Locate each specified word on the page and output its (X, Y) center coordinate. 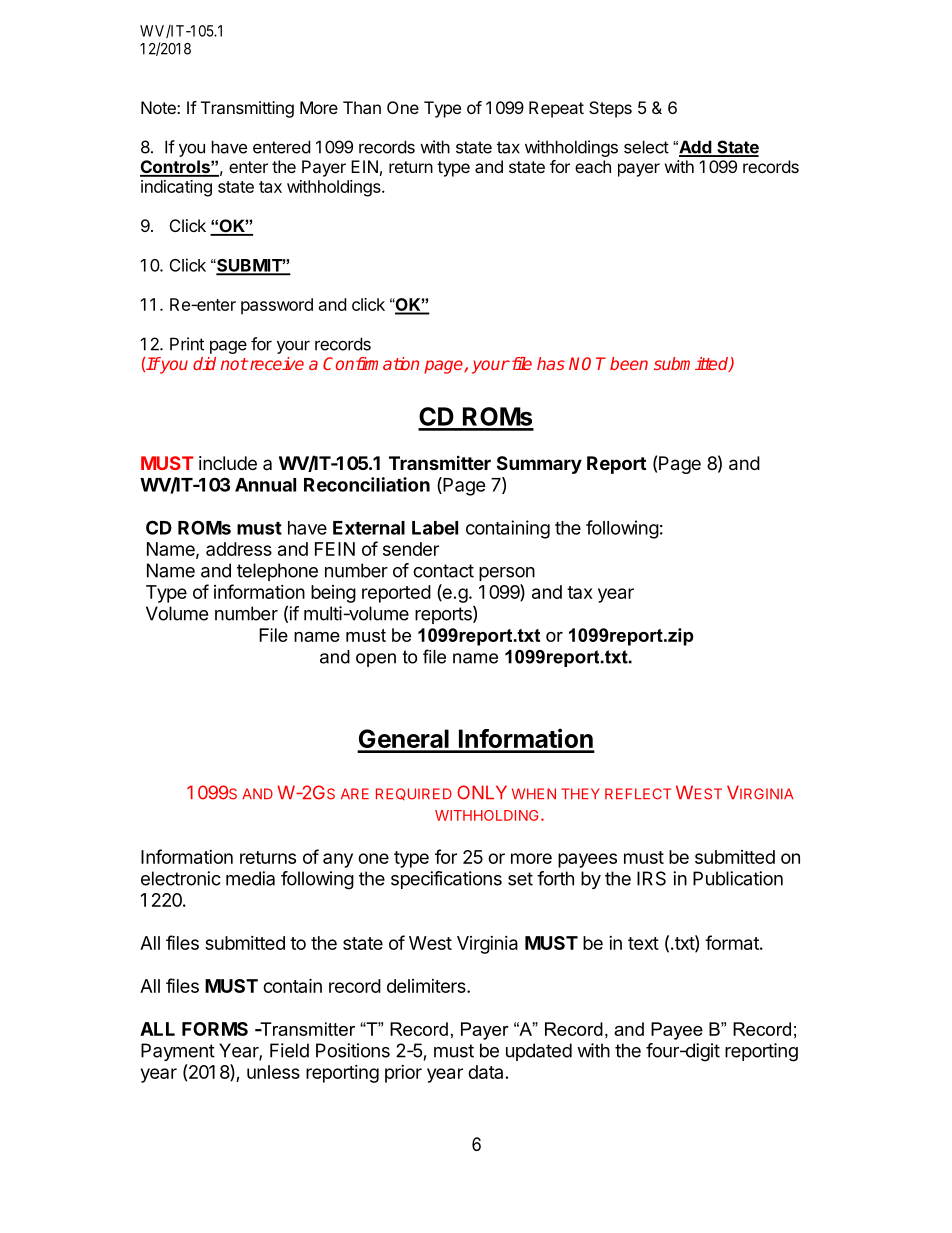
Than (362, 107)
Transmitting (247, 109)
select (646, 147)
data (485, 1072)
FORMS (215, 1029)
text (643, 943)
